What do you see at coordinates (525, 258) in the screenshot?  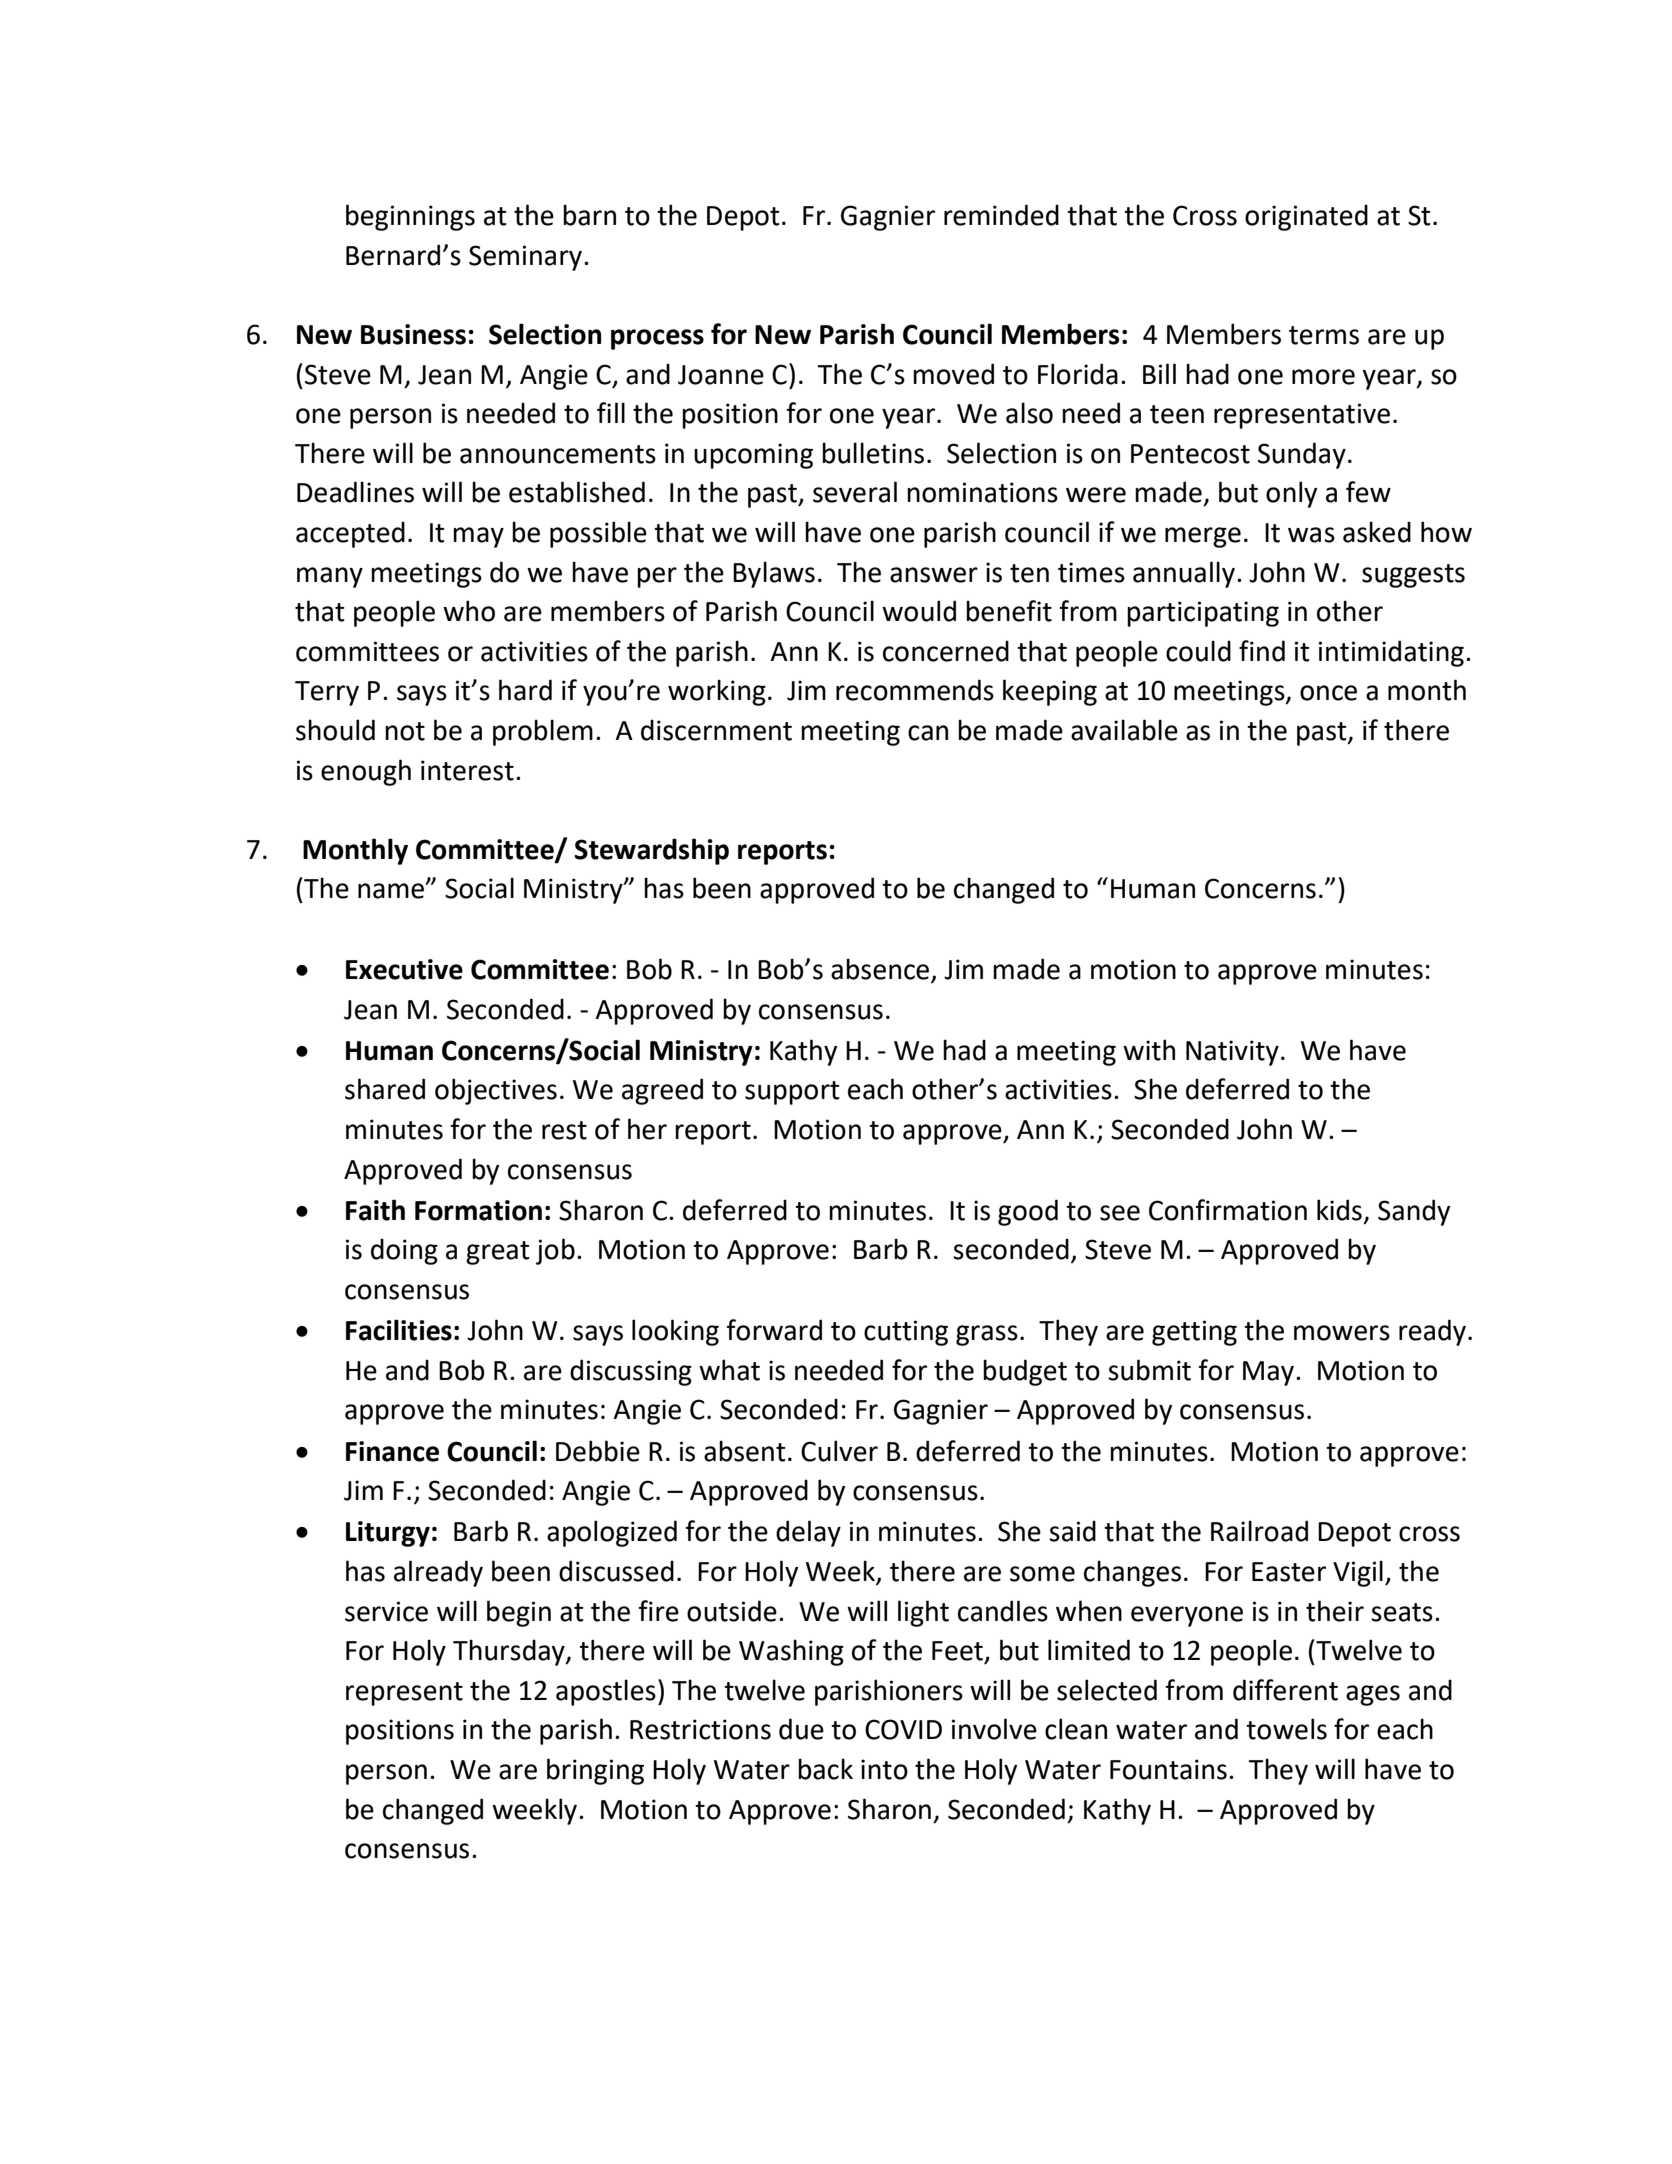 I see `Seminary` at bounding box center [525, 258].
